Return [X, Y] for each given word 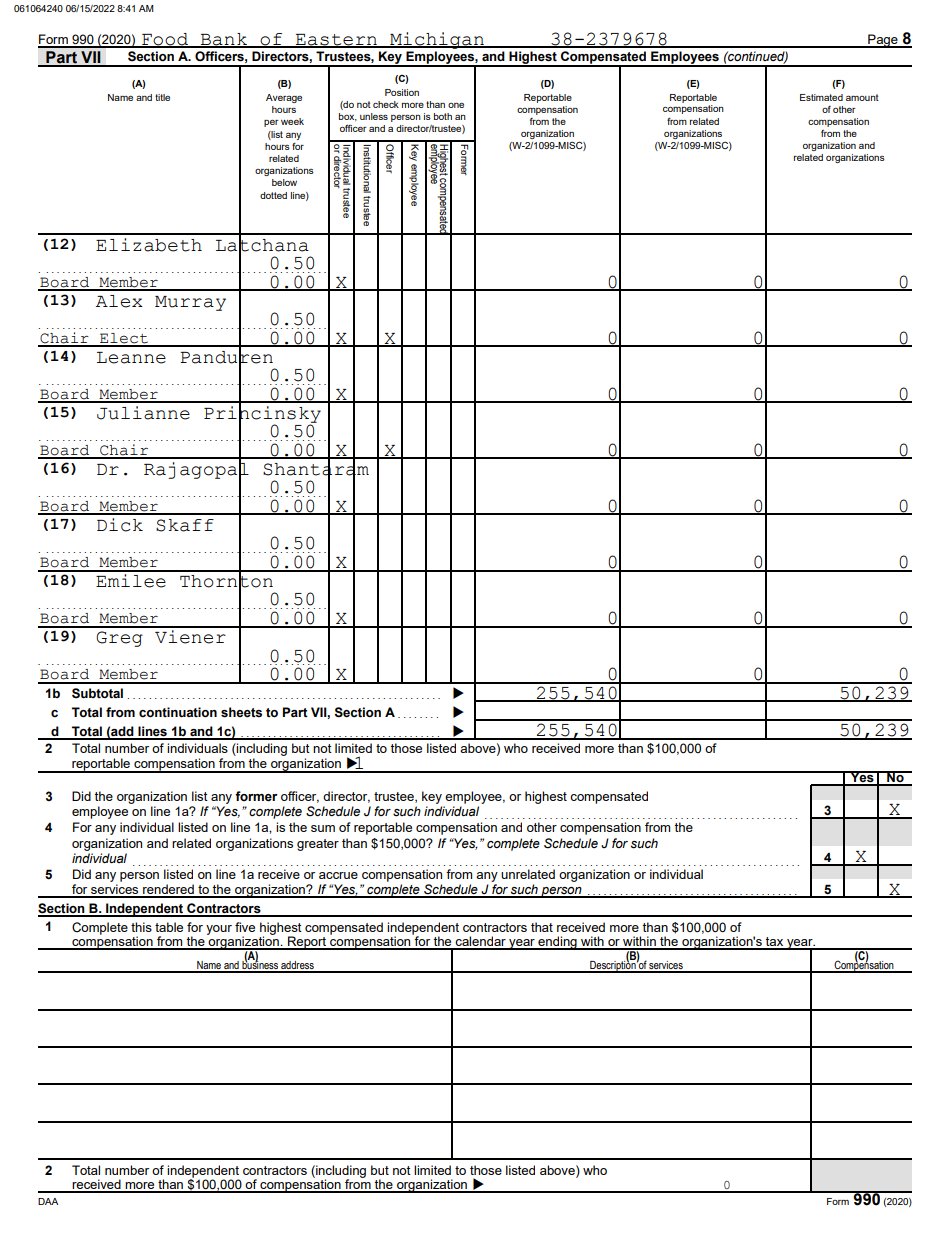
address [297, 966]
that [542, 927]
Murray [190, 303]
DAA [48, 1201]
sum [323, 828]
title [162, 97]
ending [557, 943]
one [456, 105]
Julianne [143, 413]
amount [862, 97]
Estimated [821, 97]
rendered [168, 890]
